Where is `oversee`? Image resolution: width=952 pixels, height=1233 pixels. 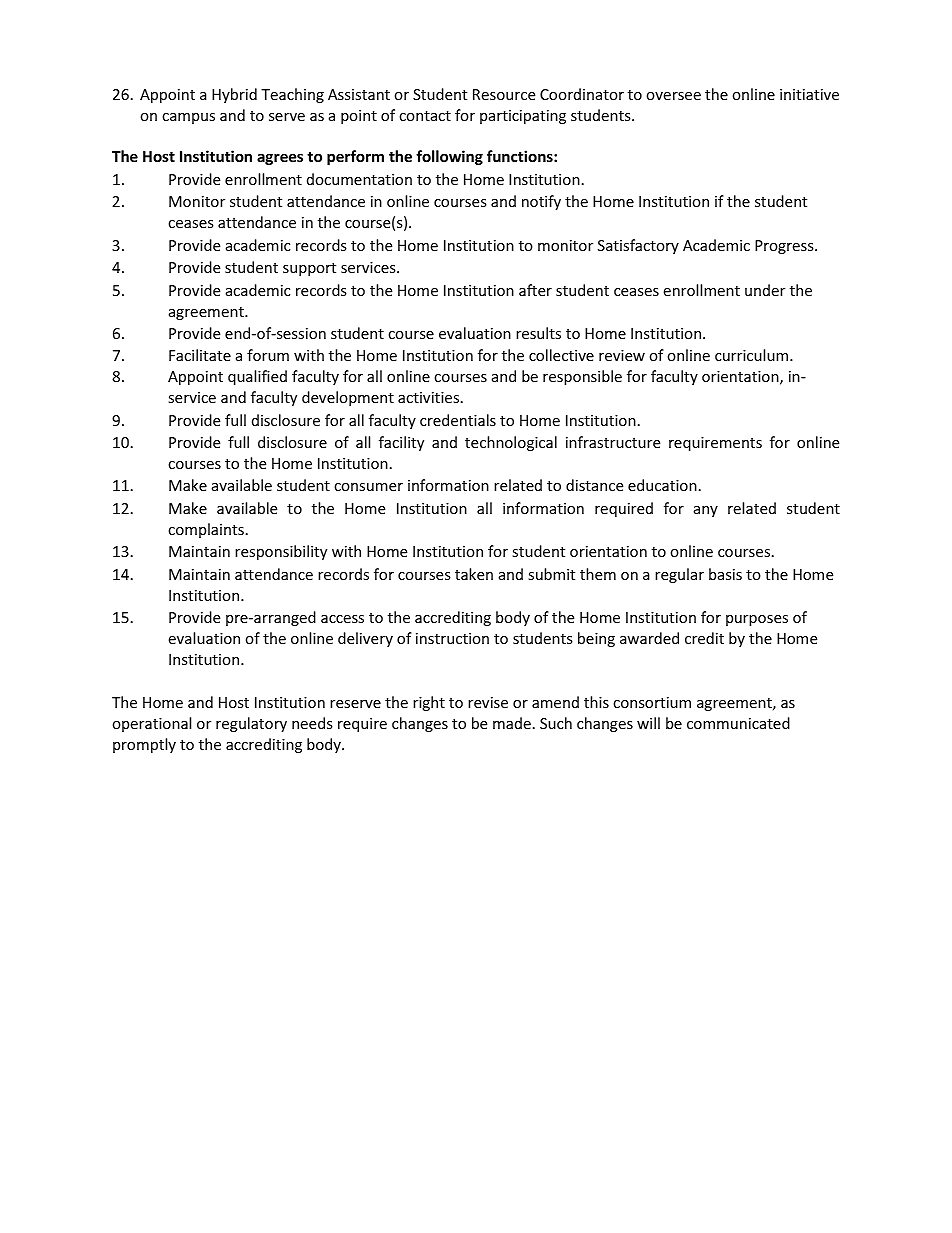
oversee is located at coordinates (673, 96).
